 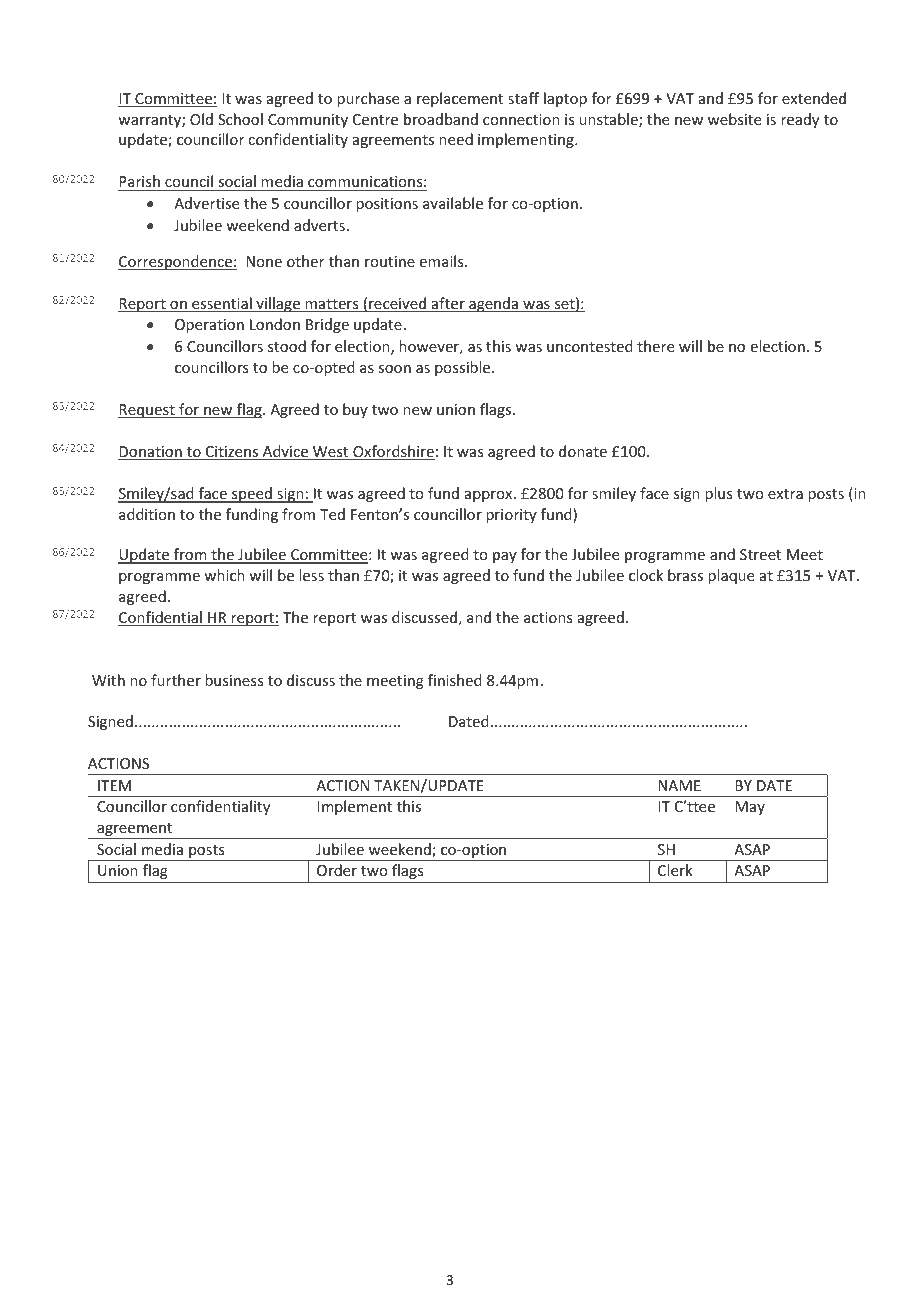 What do you see at coordinates (252, 495) in the page?
I see `speed` at bounding box center [252, 495].
